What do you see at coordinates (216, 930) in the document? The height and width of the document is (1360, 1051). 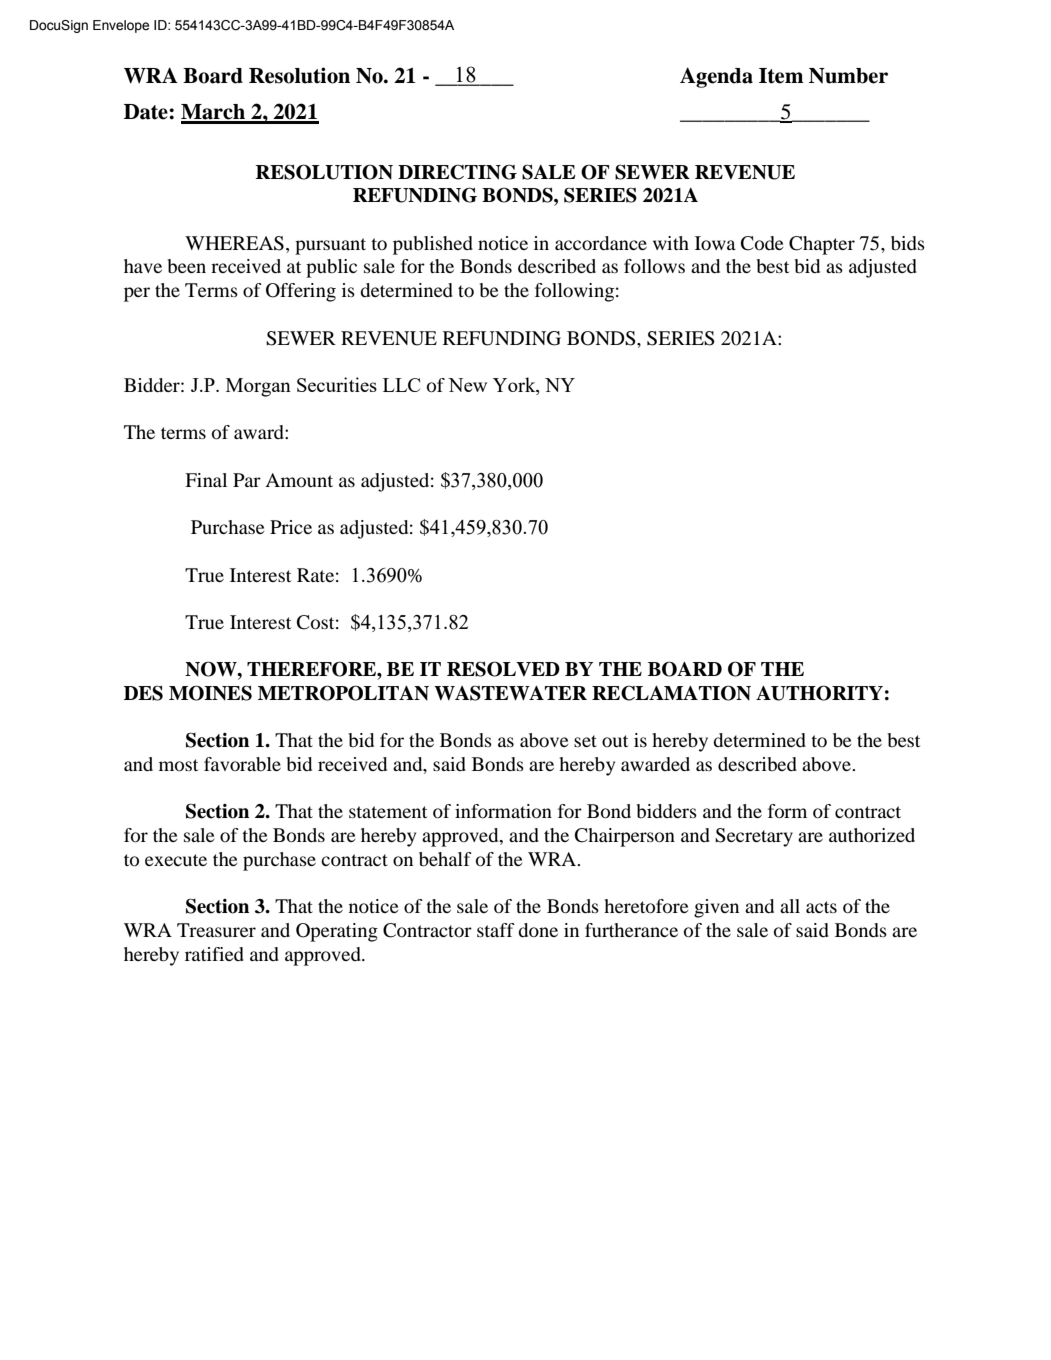 I see `Treasurer` at bounding box center [216, 930].
